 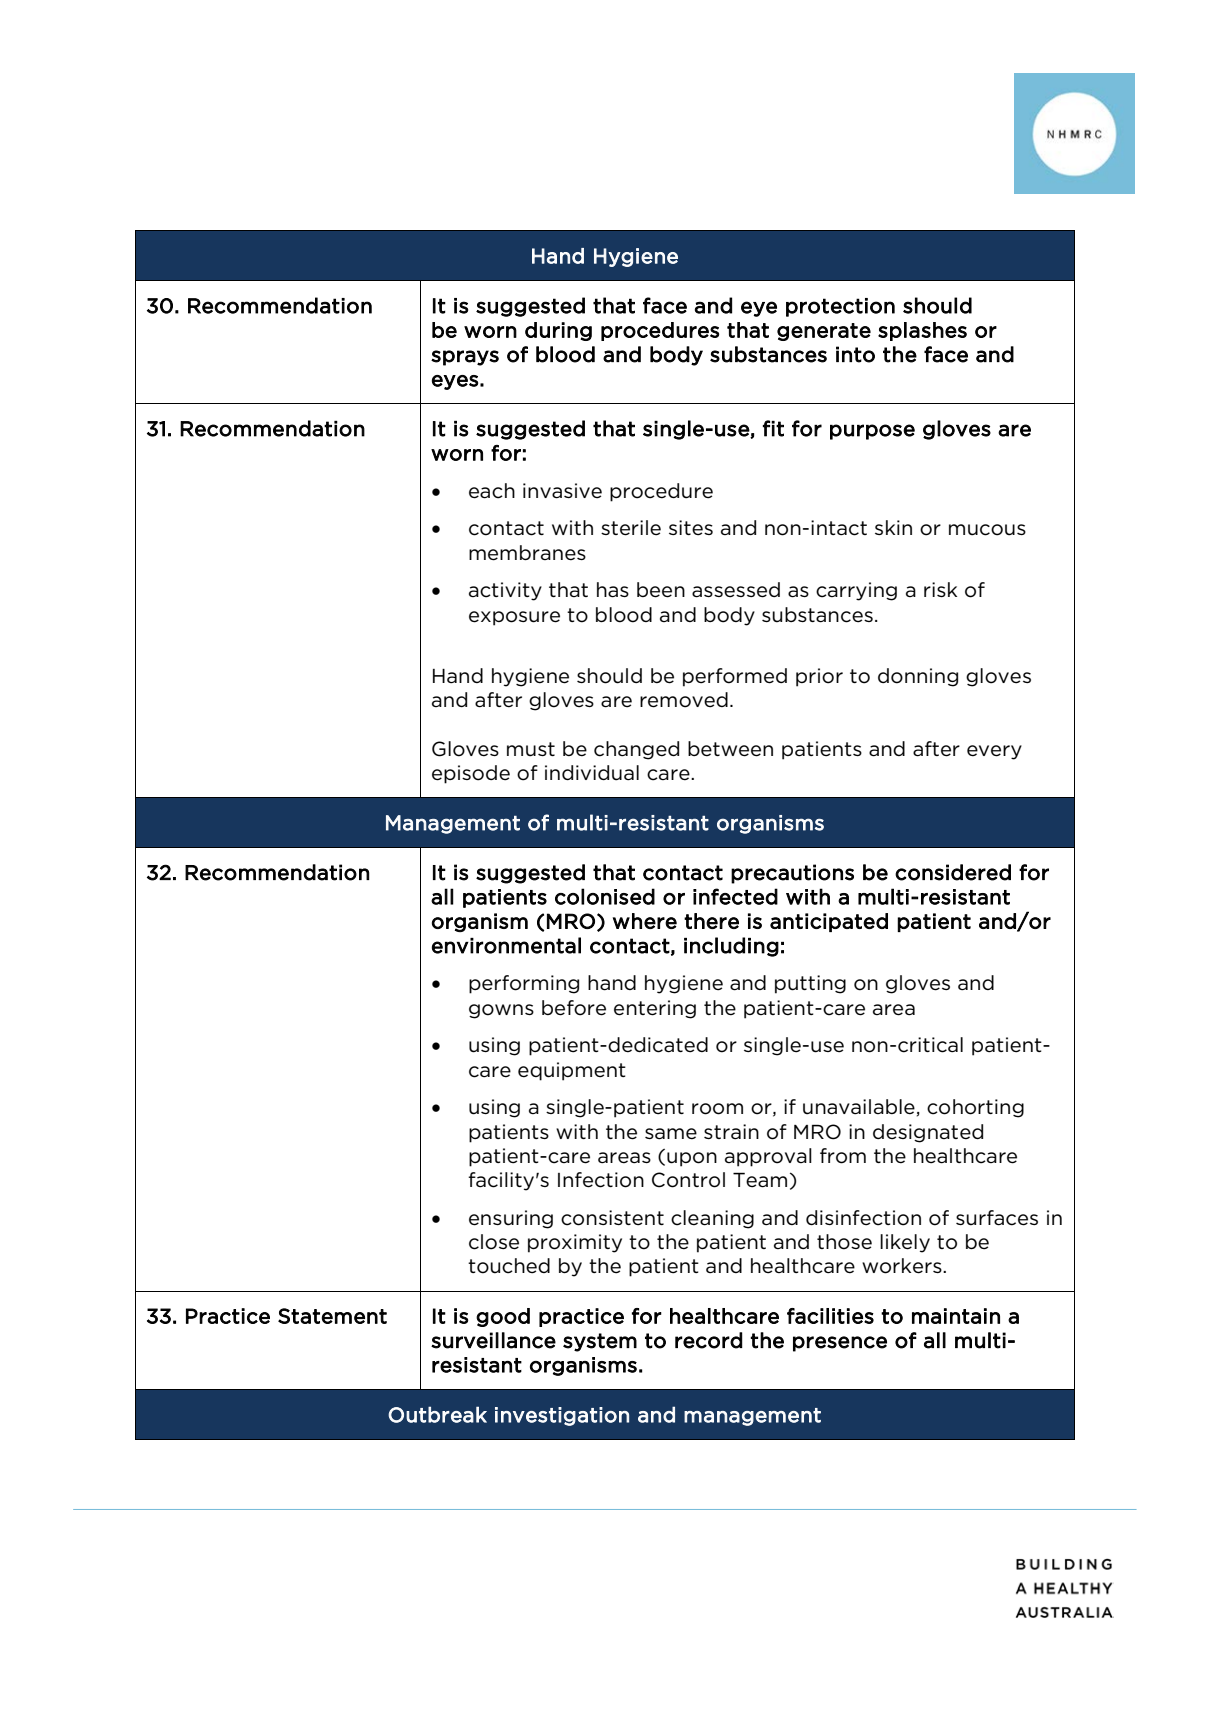 I want to click on Outbreak, so click(x=437, y=1414).
